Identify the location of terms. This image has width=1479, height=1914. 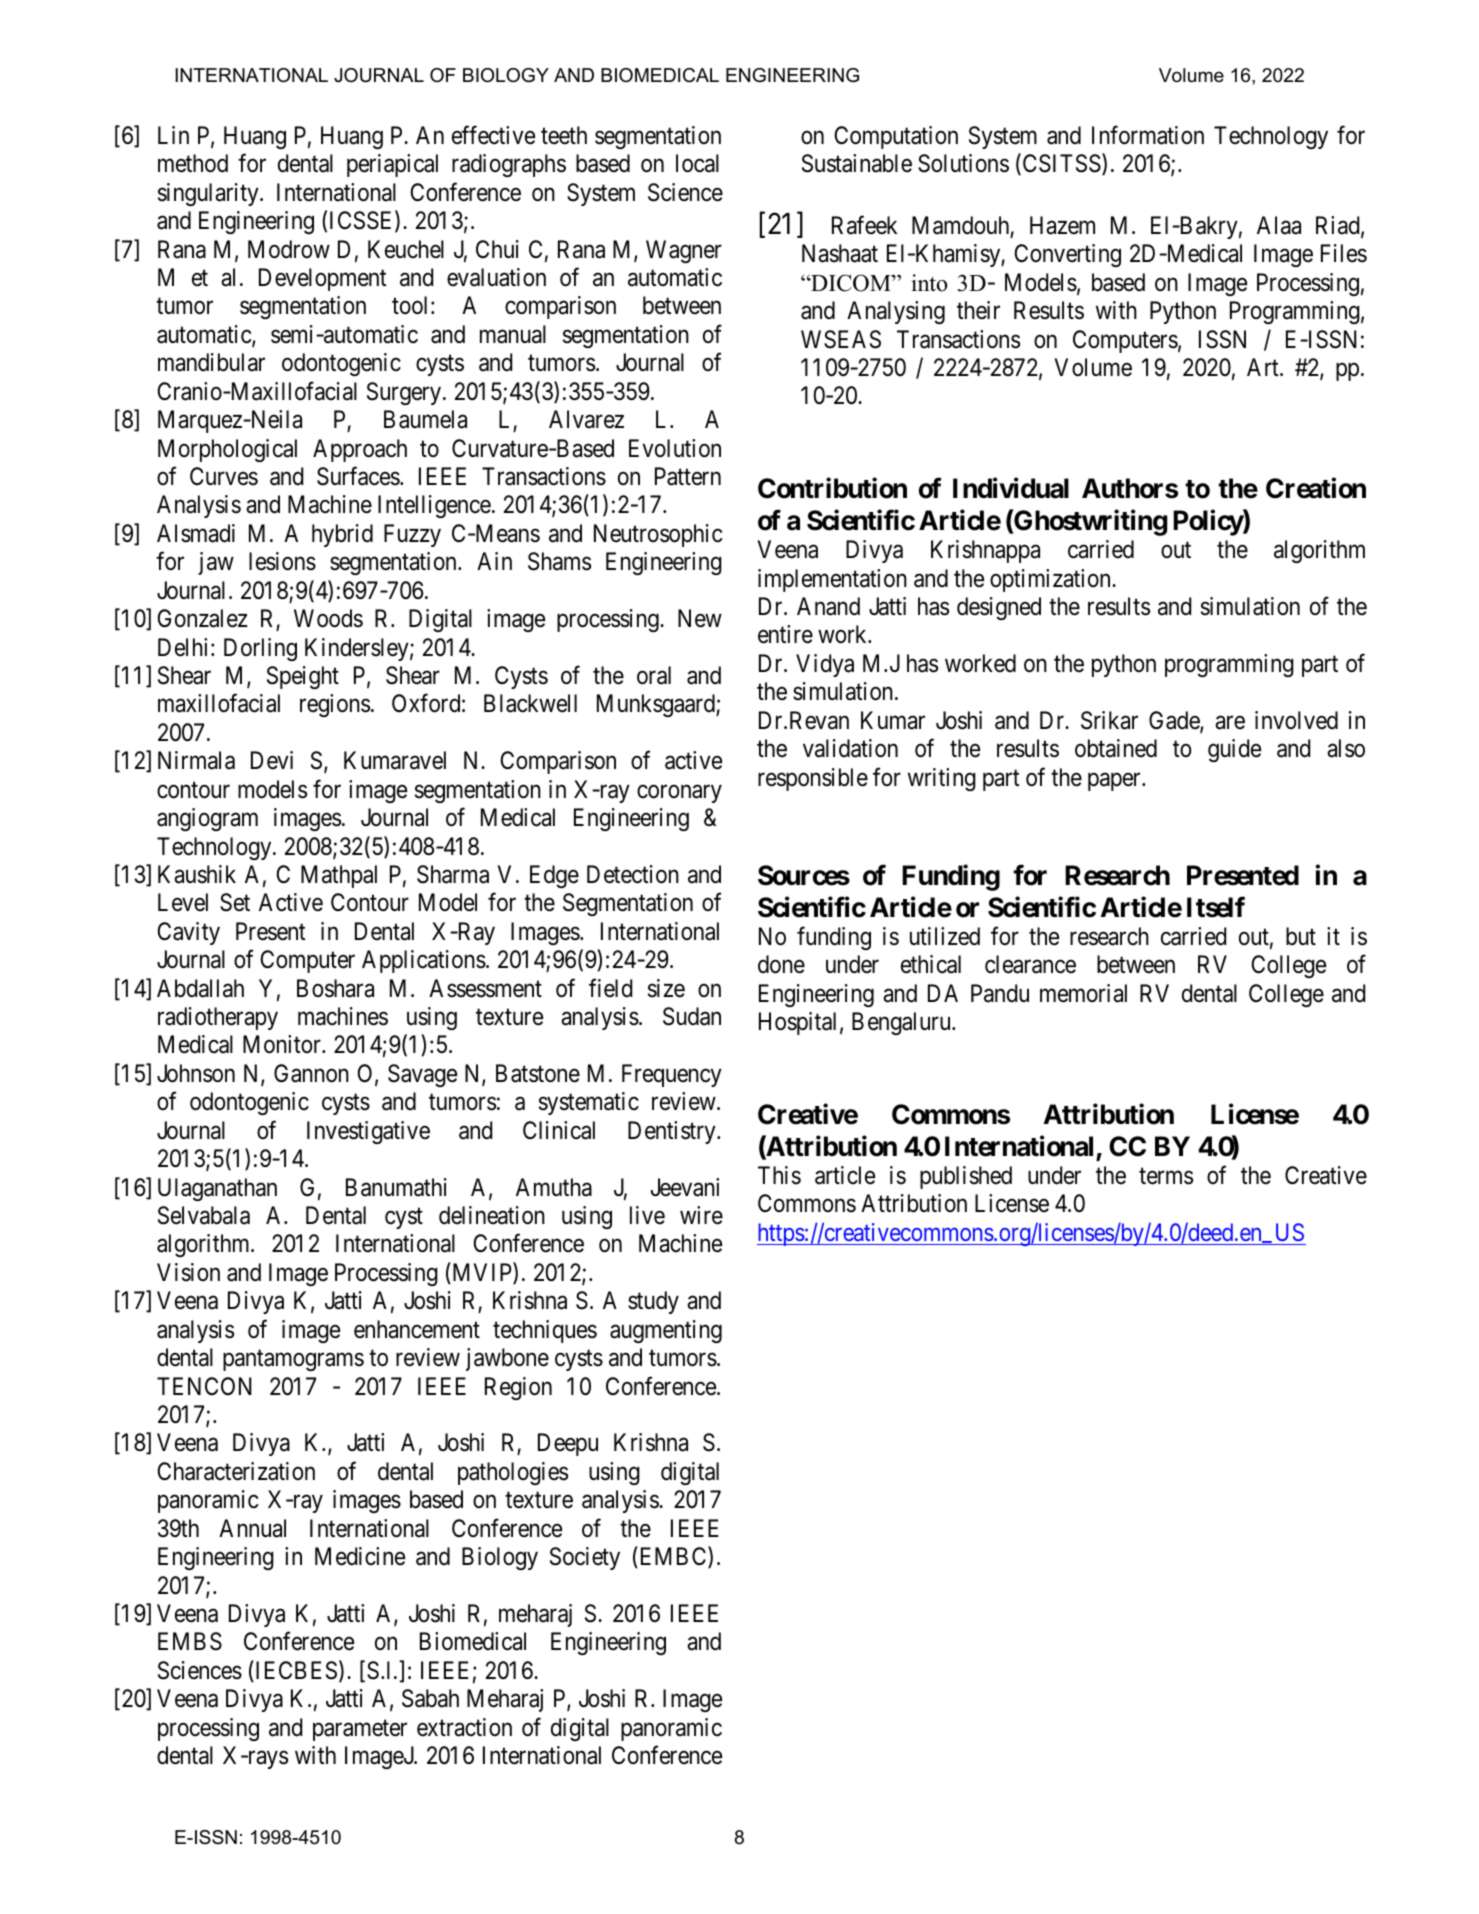
(1166, 1176).
